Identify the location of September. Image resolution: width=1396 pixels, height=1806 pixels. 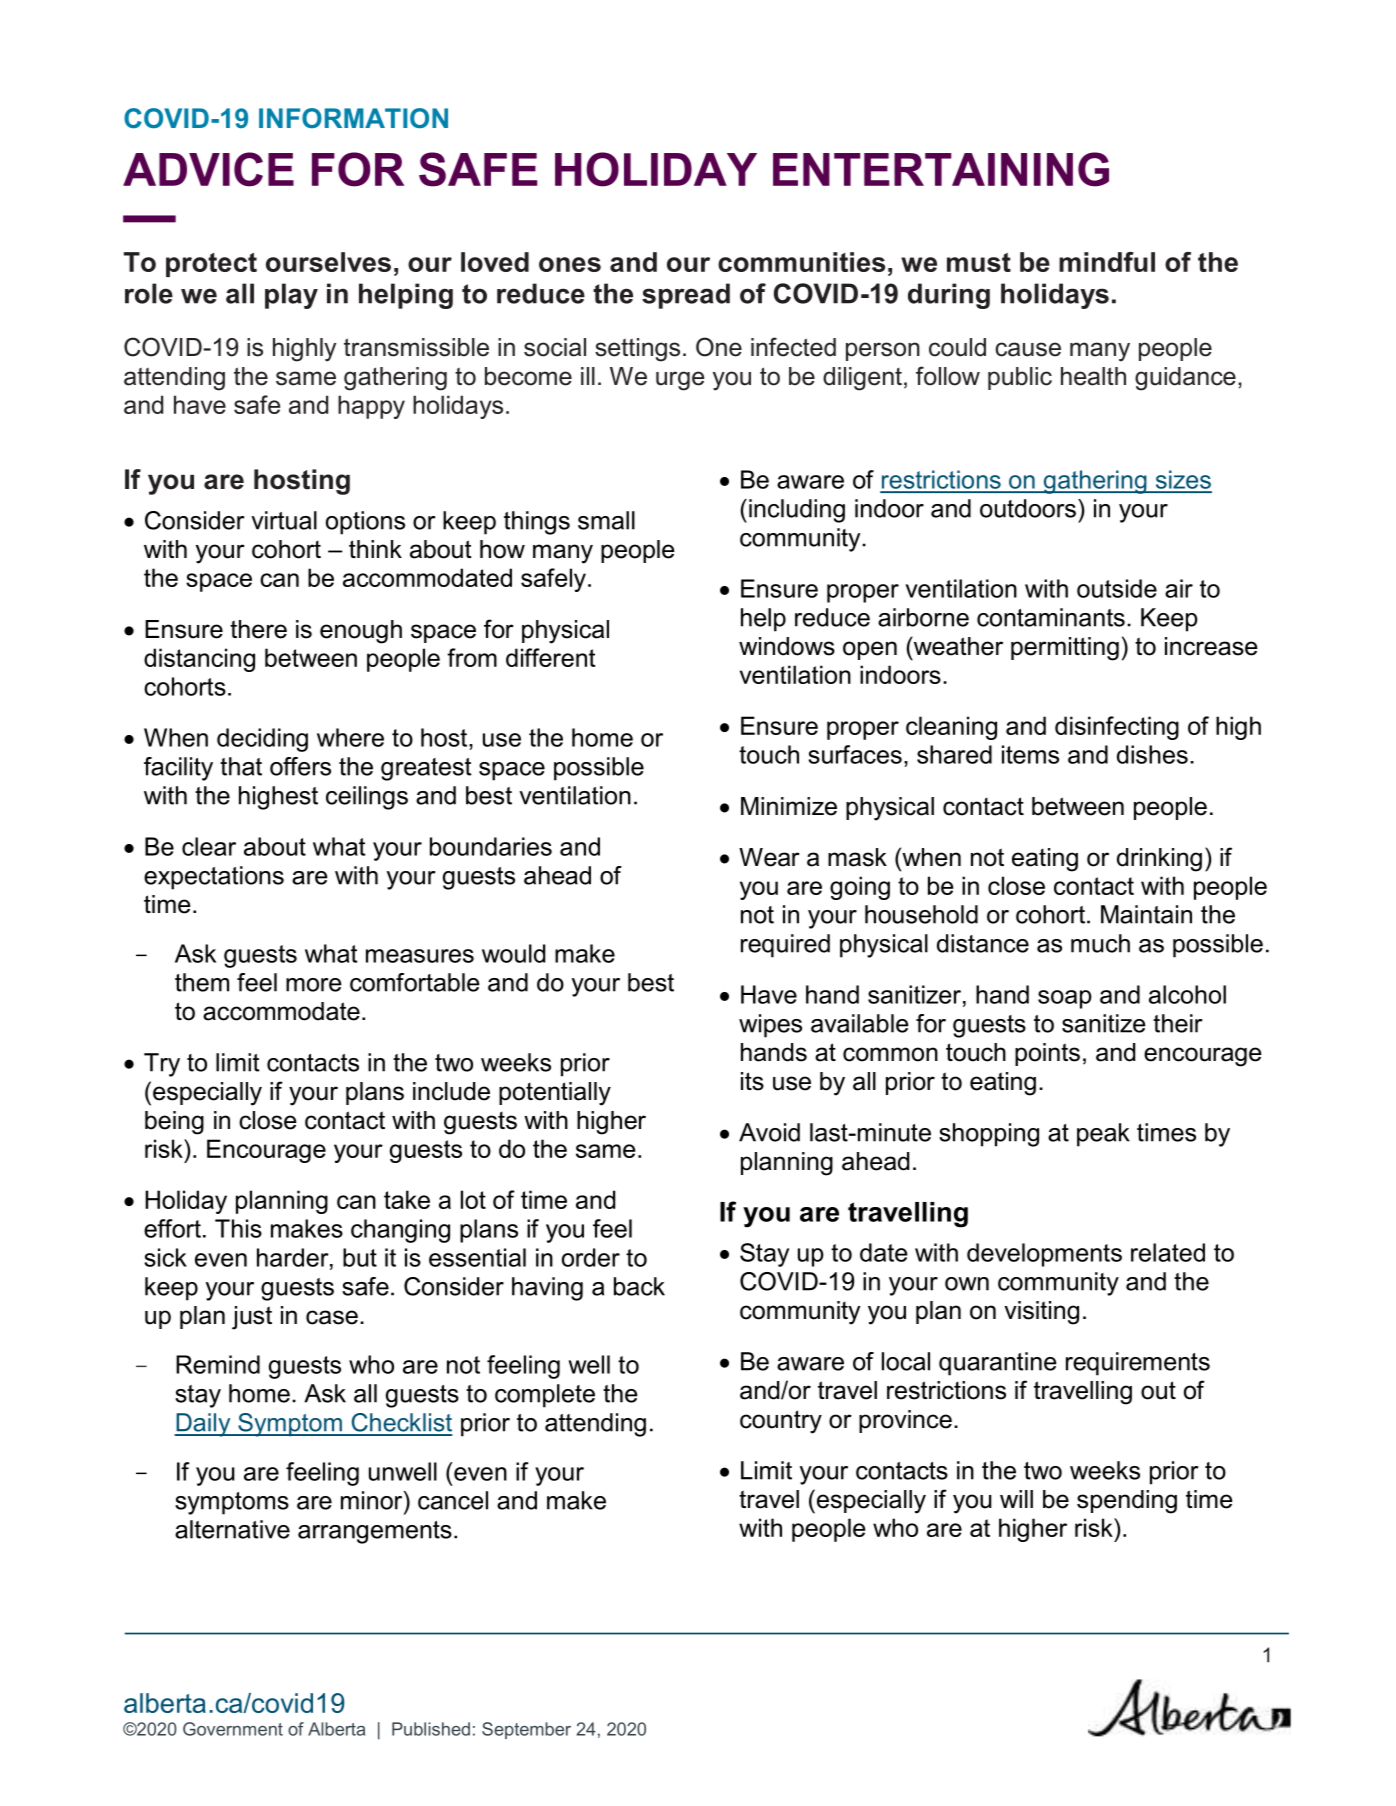
(526, 1730).
